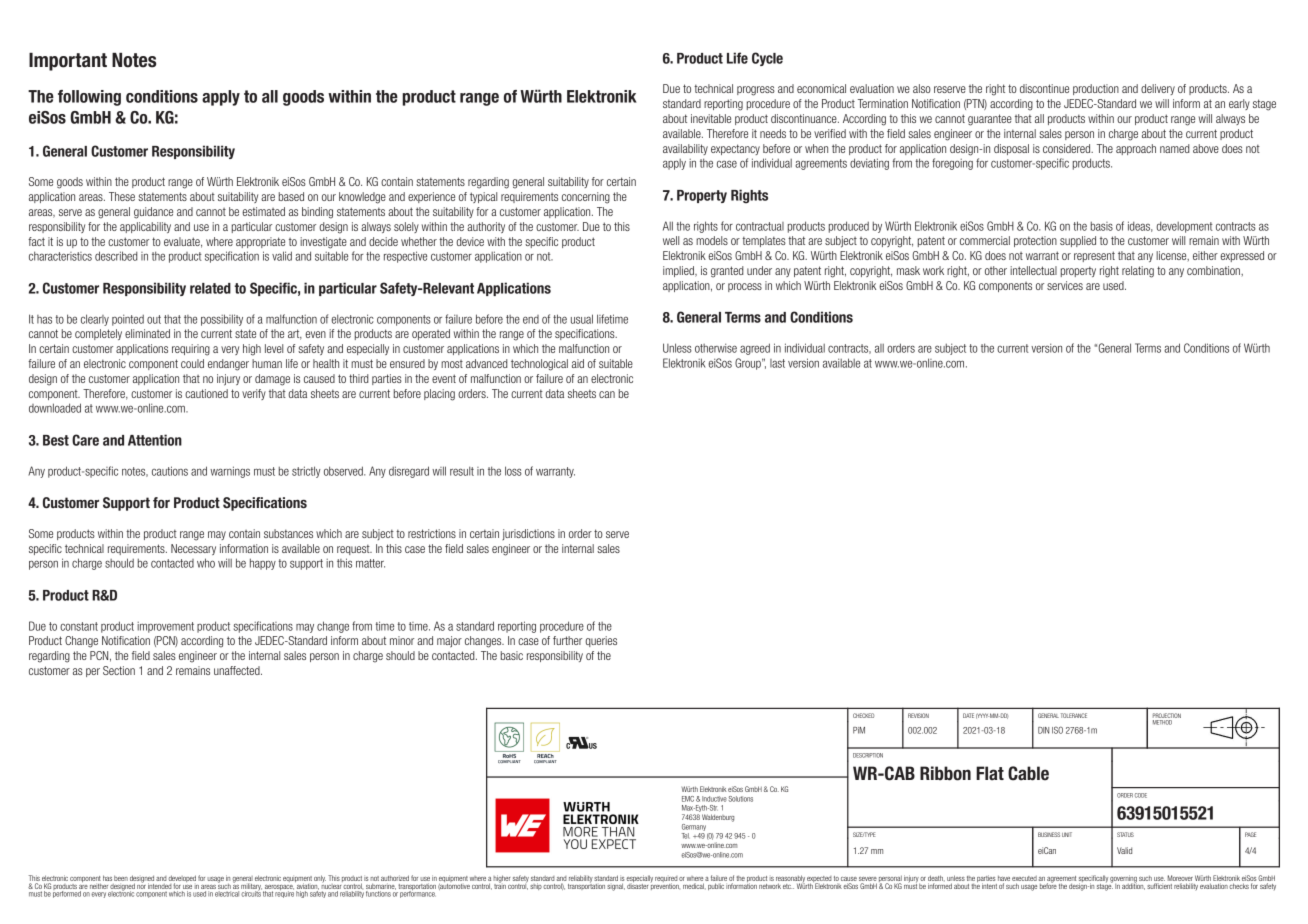 This image has height=924, width=1308. I want to click on implied, so click(679, 271).
